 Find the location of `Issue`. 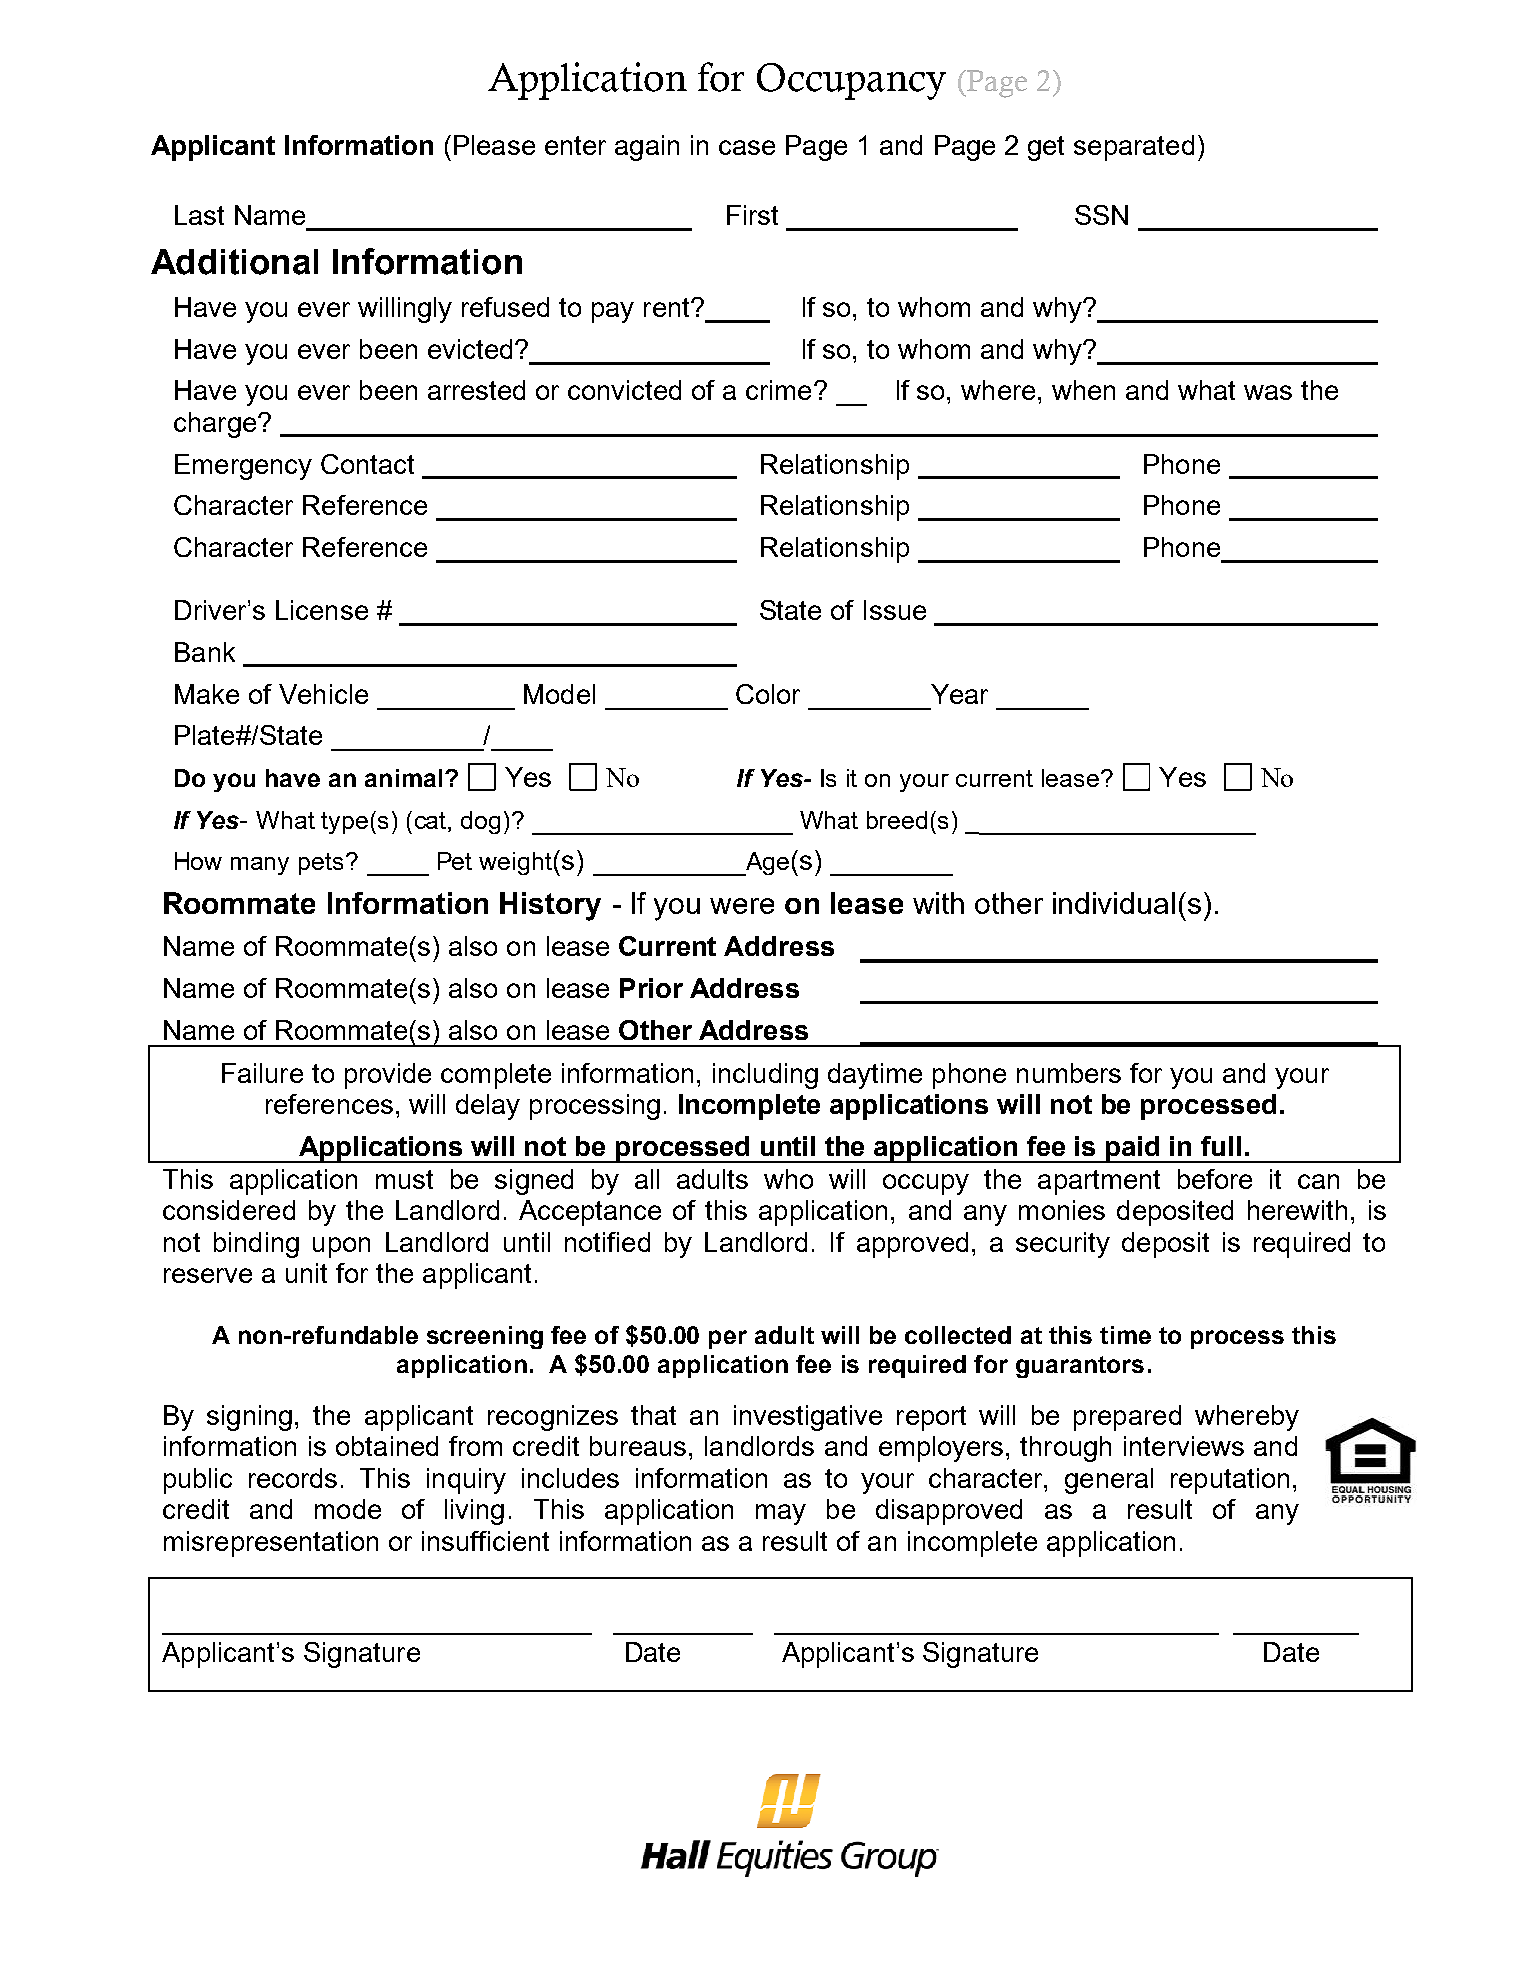

Issue is located at coordinates (895, 610).
